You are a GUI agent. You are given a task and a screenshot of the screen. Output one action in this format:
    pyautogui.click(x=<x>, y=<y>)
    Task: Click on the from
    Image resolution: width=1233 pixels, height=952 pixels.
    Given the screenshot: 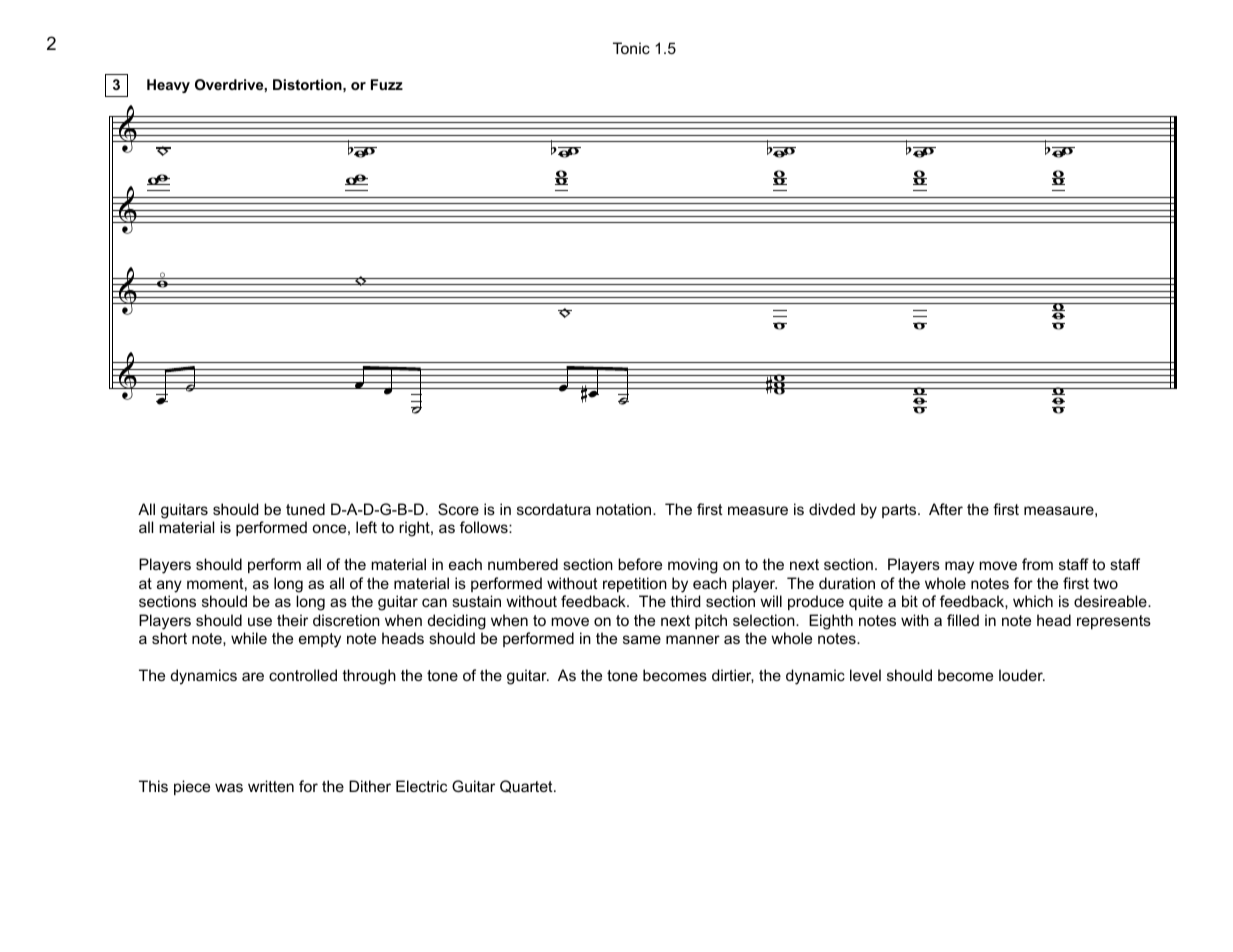 What is the action you would take?
    pyautogui.click(x=1037, y=564)
